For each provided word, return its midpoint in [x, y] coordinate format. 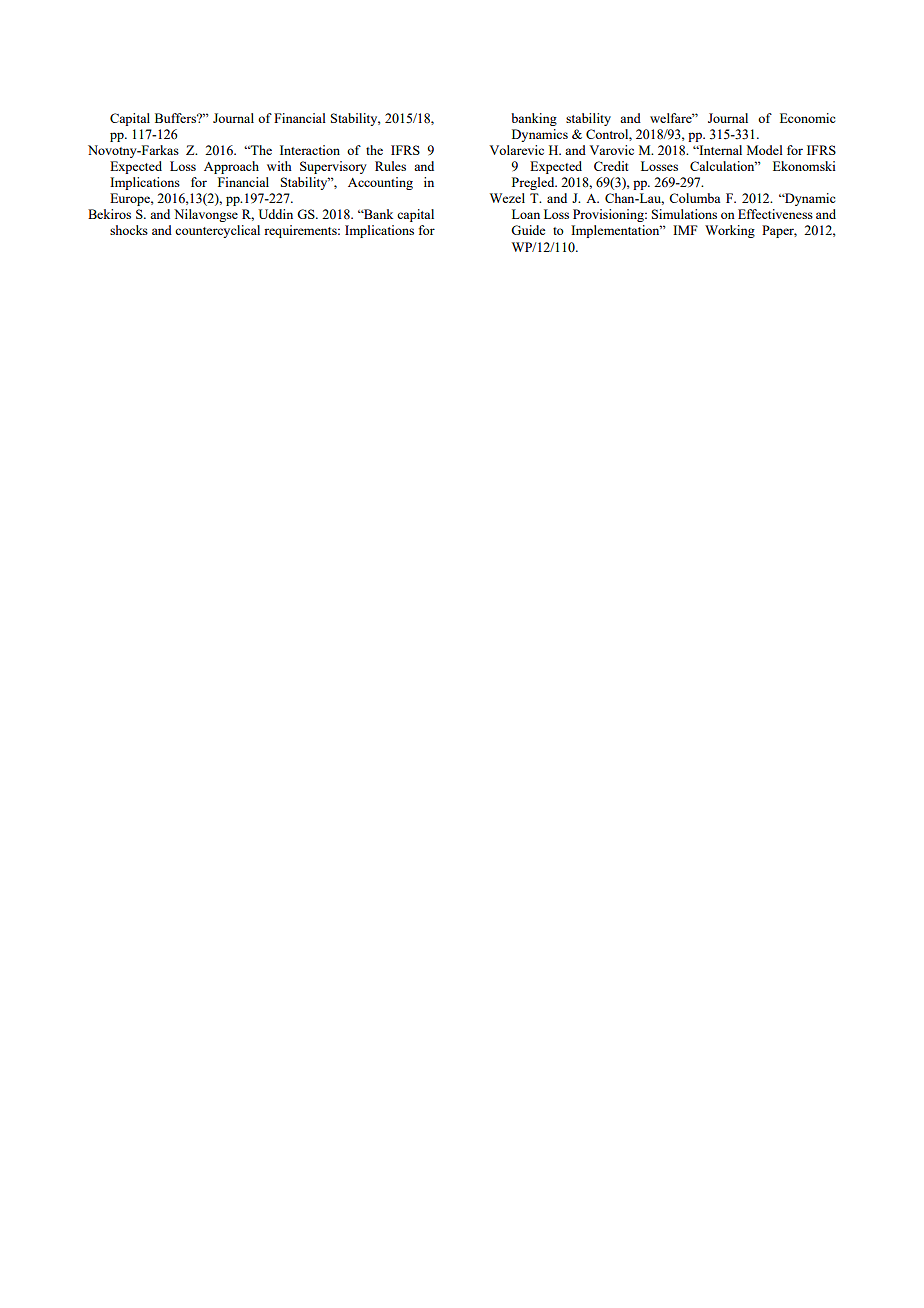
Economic [807, 118]
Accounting [380, 183]
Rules [390, 166]
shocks [129, 230]
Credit [611, 166]
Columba [694, 198]
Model [765, 150]
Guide [528, 230]
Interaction [310, 150]
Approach [231, 167]
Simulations [684, 214]
